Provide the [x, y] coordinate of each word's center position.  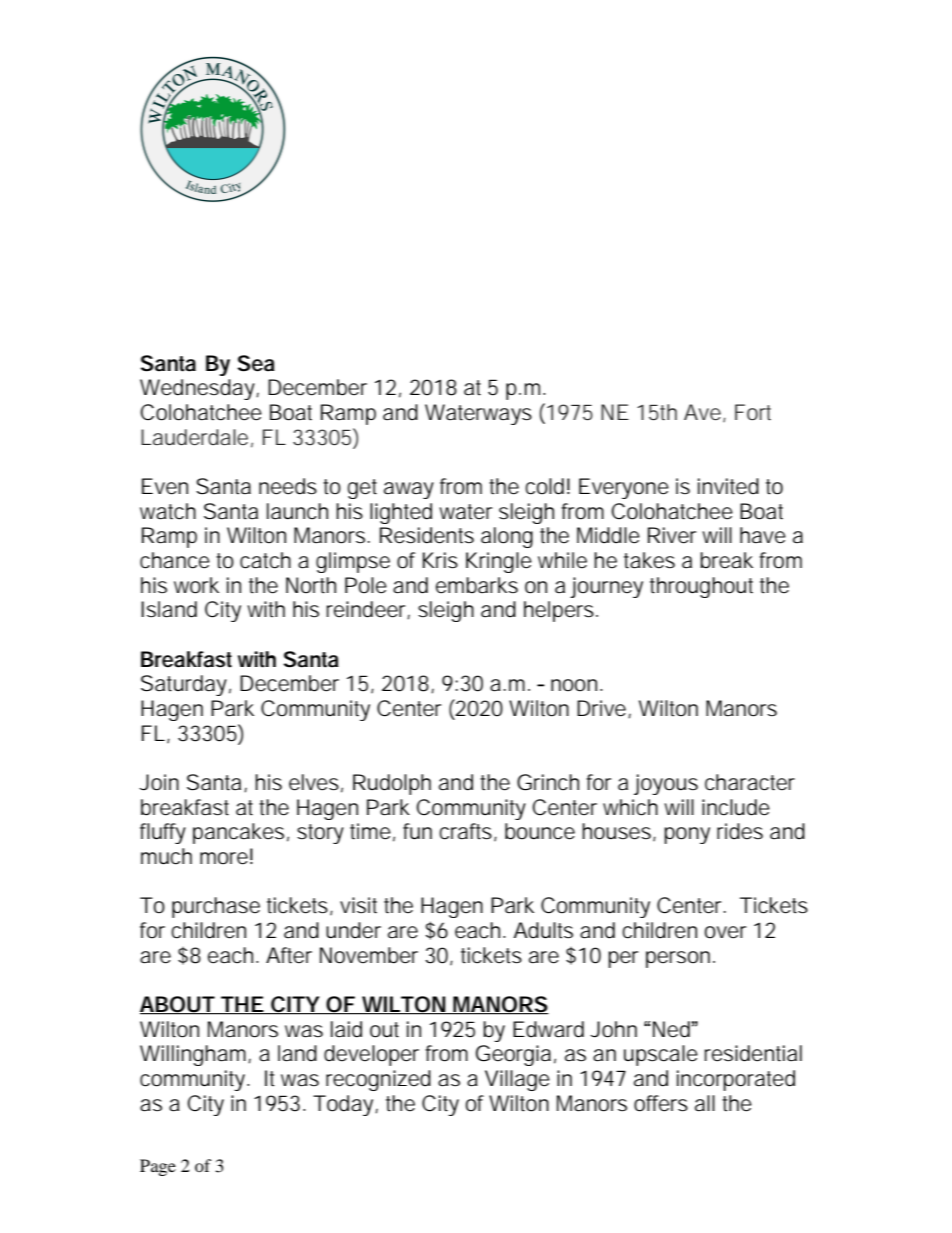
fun [417, 831]
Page [158, 1167]
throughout [701, 587]
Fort [753, 412]
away [409, 490]
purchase [216, 907]
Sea [256, 363]
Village [517, 1080]
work [196, 585]
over [725, 932]
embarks [477, 585]
